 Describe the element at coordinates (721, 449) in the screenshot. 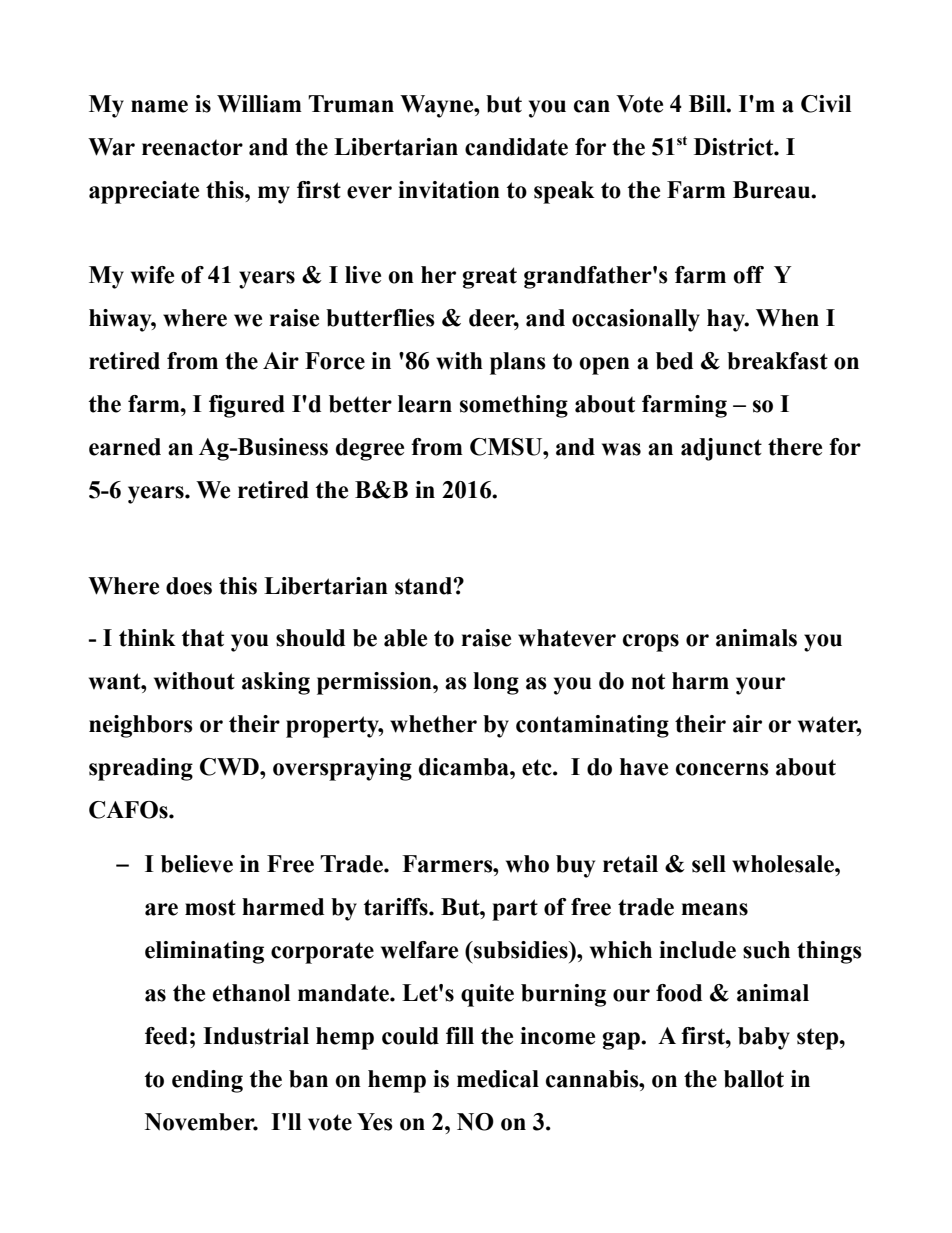

I see `adjunct` at that location.
